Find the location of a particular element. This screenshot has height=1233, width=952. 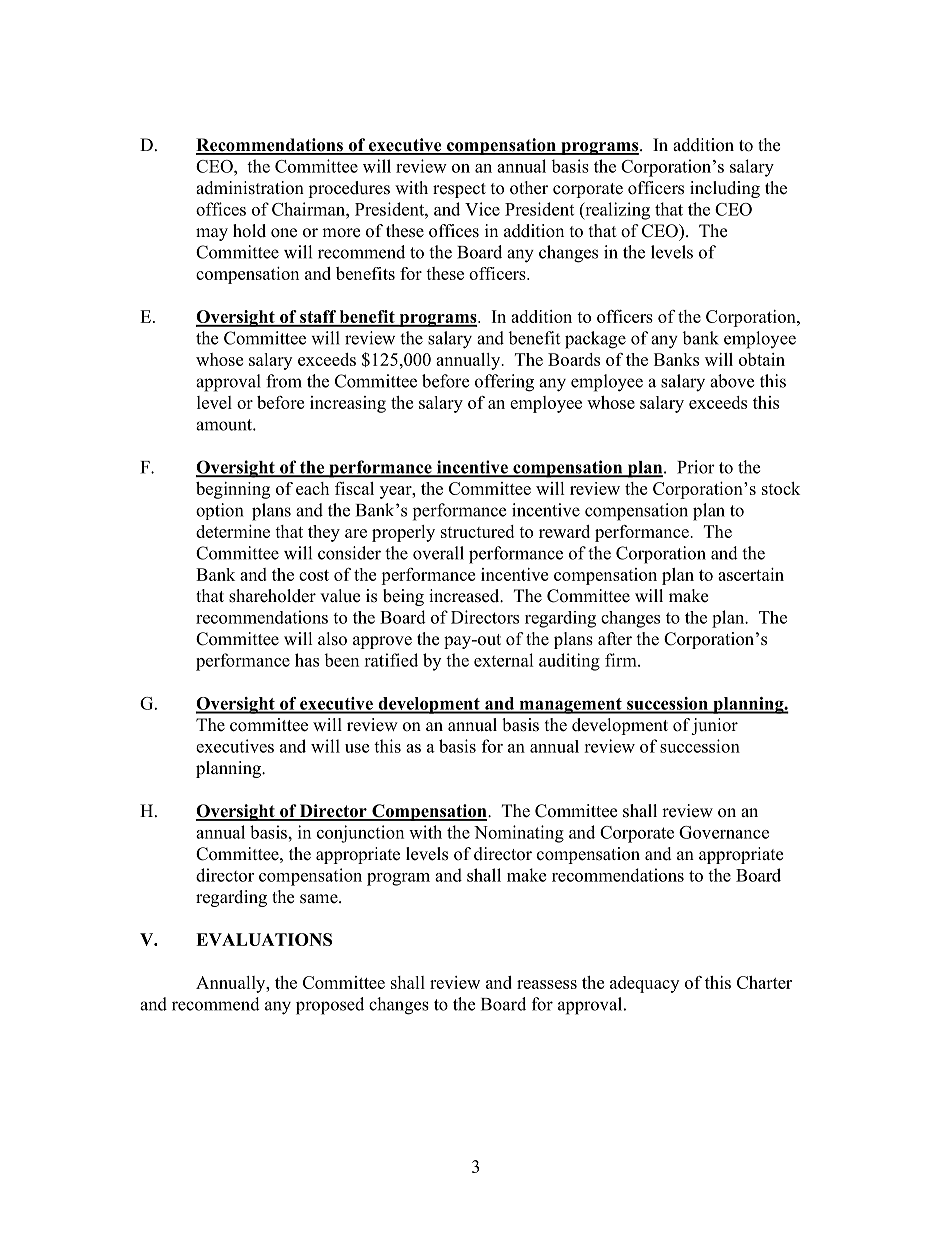

each is located at coordinates (312, 488).
